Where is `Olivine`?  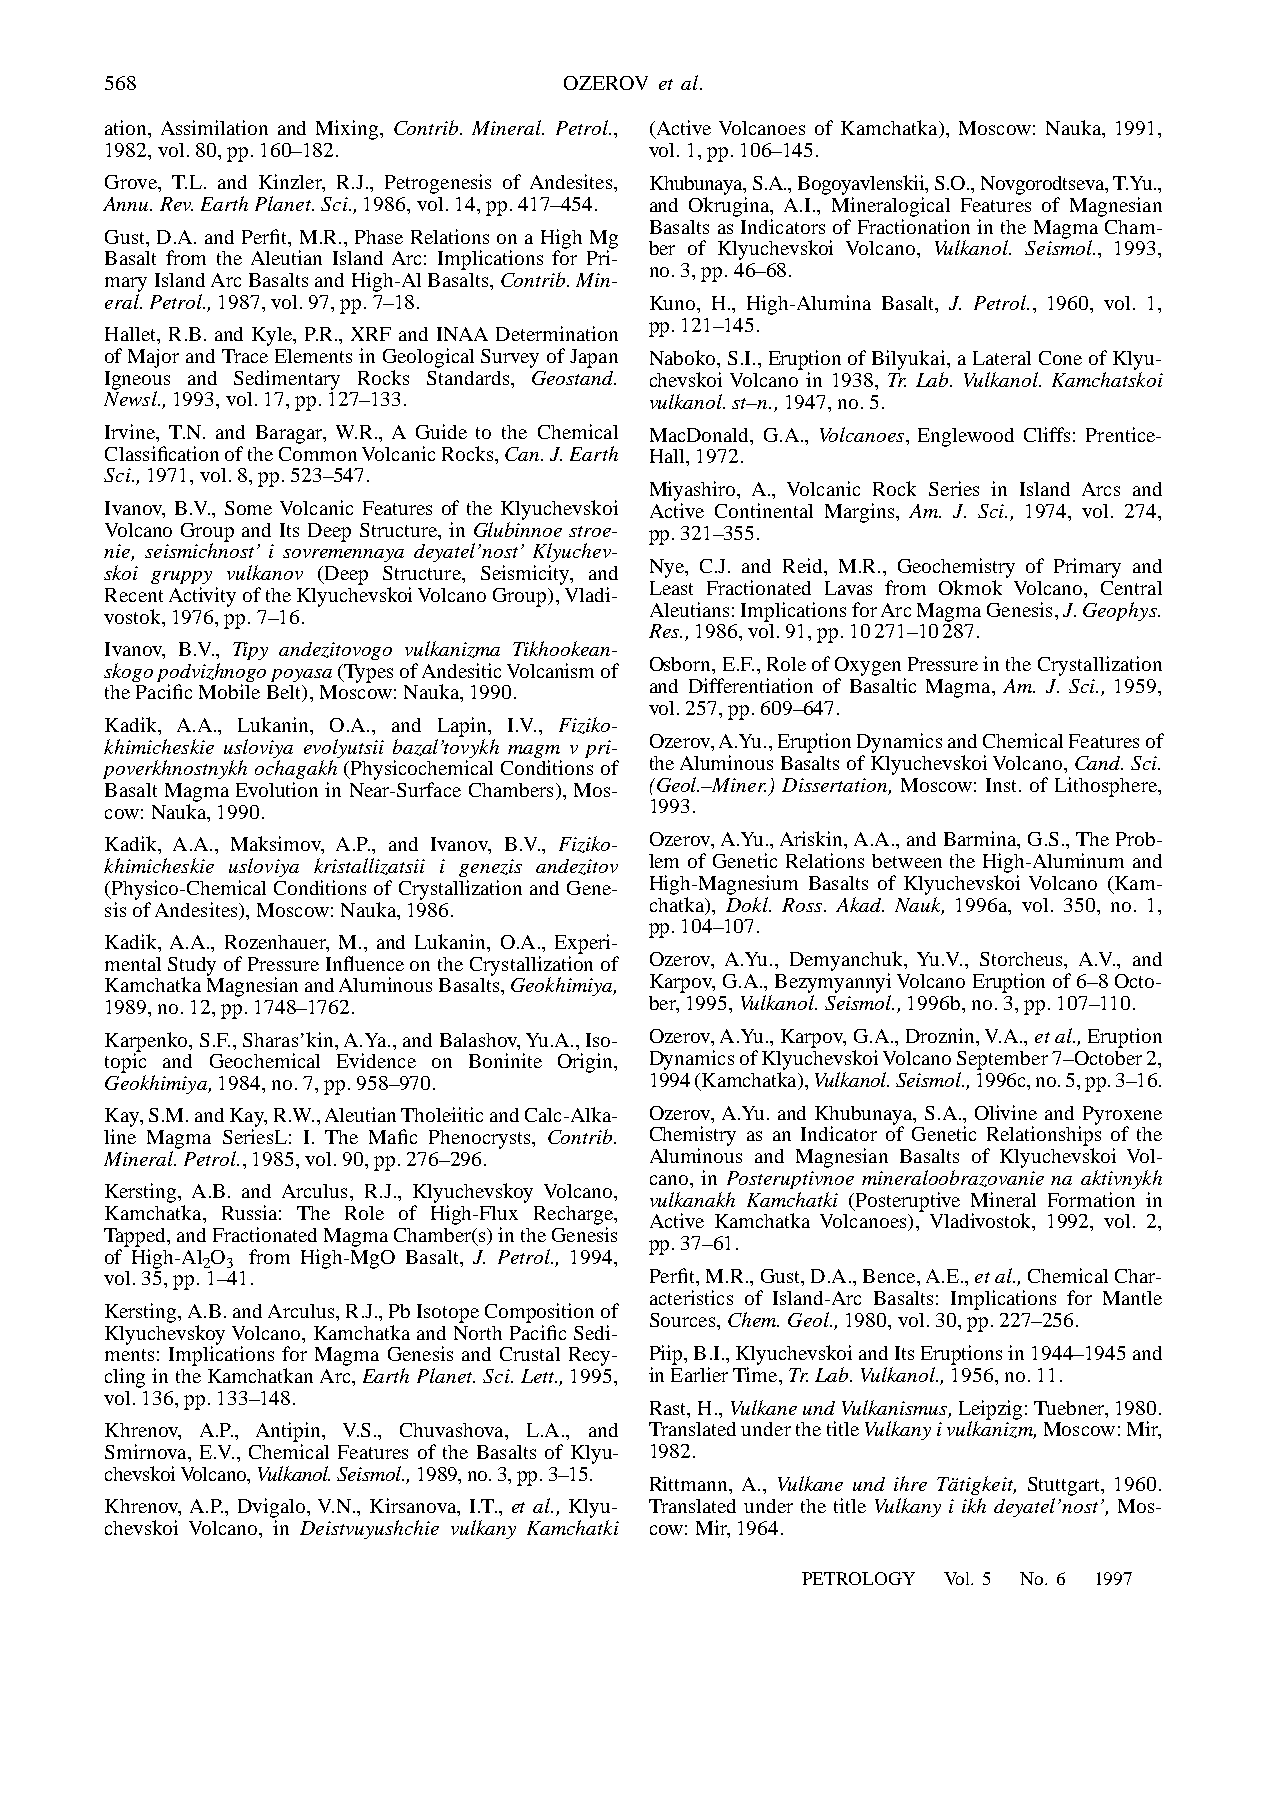
Olivine is located at coordinates (1006, 1112).
